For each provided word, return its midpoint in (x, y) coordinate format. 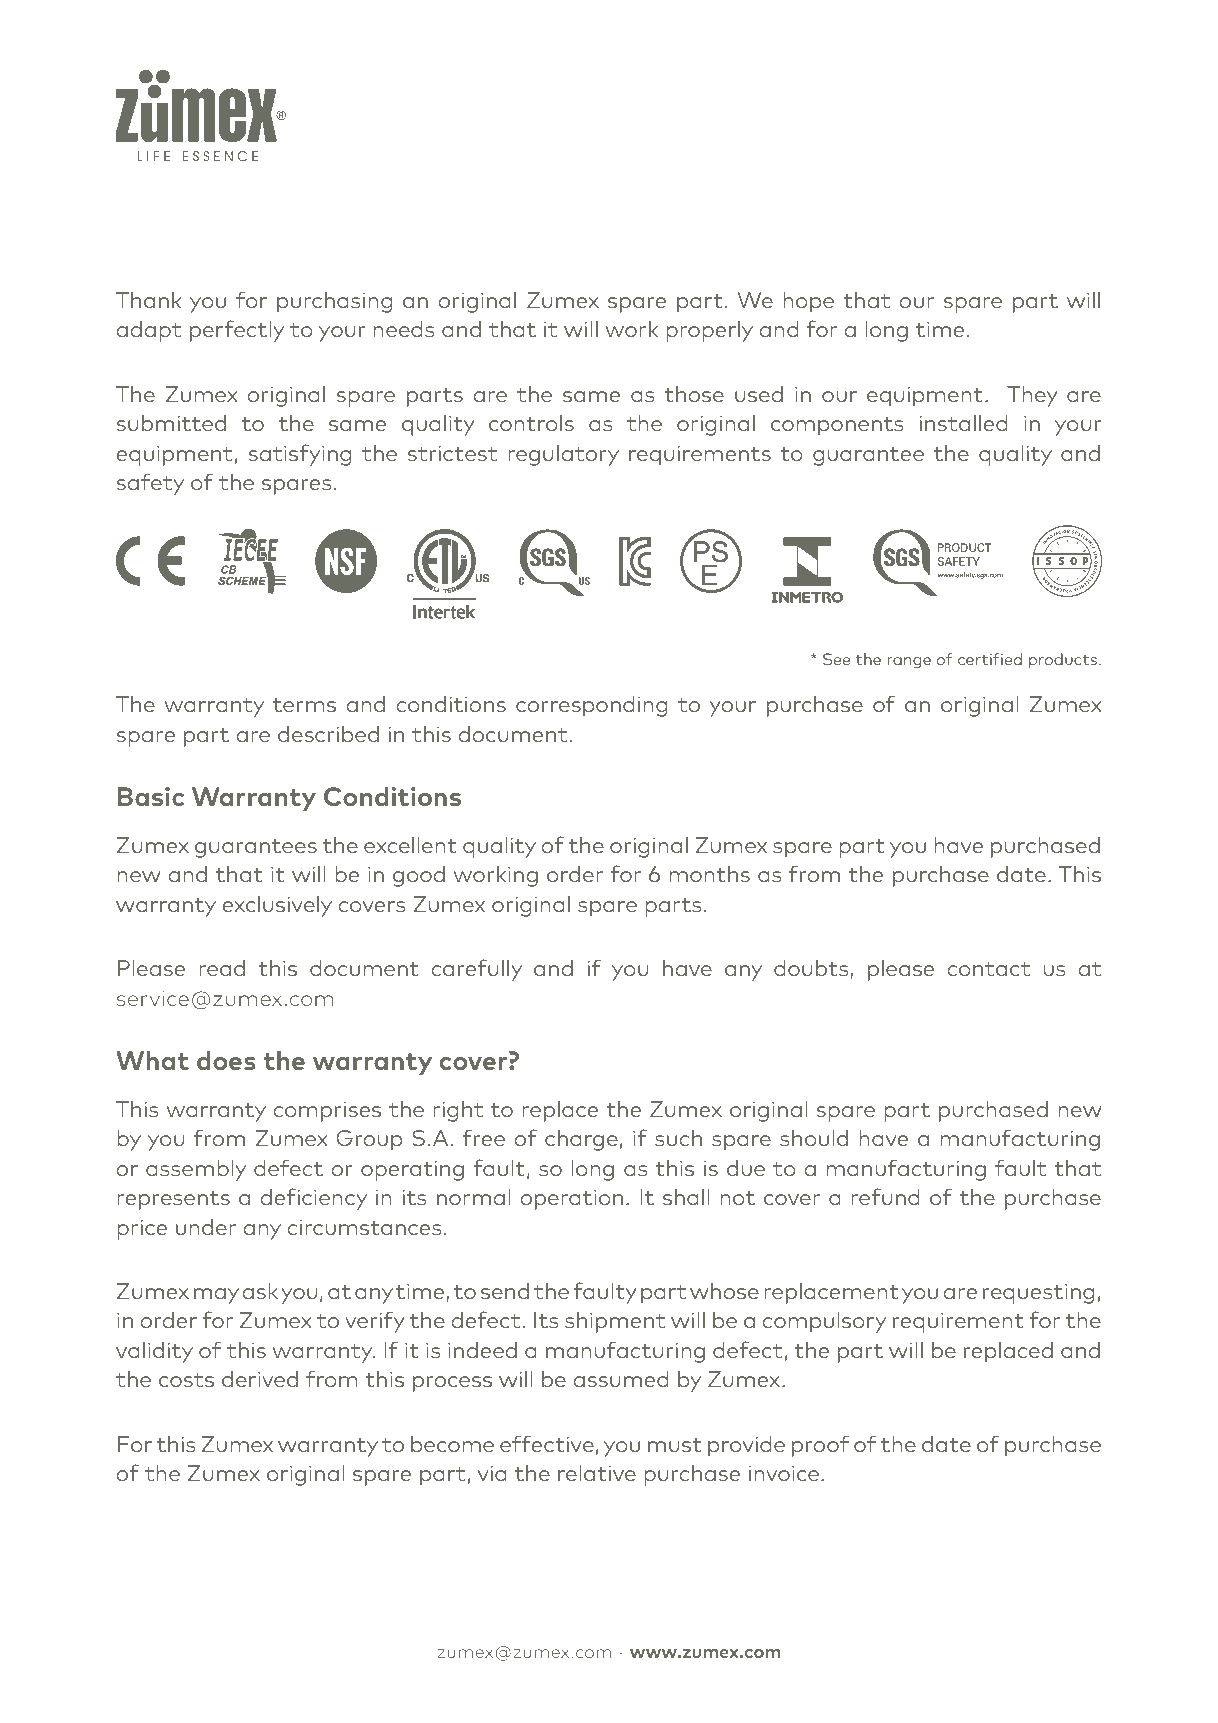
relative (597, 1473)
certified (990, 659)
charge (581, 1140)
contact (989, 969)
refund (885, 1196)
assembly (196, 1170)
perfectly (237, 331)
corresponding (592, 706)
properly (709, 331)
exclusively (277, 906)
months (709, 874)
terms (304, 705)
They (1032, 396)
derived (260, 1379)
